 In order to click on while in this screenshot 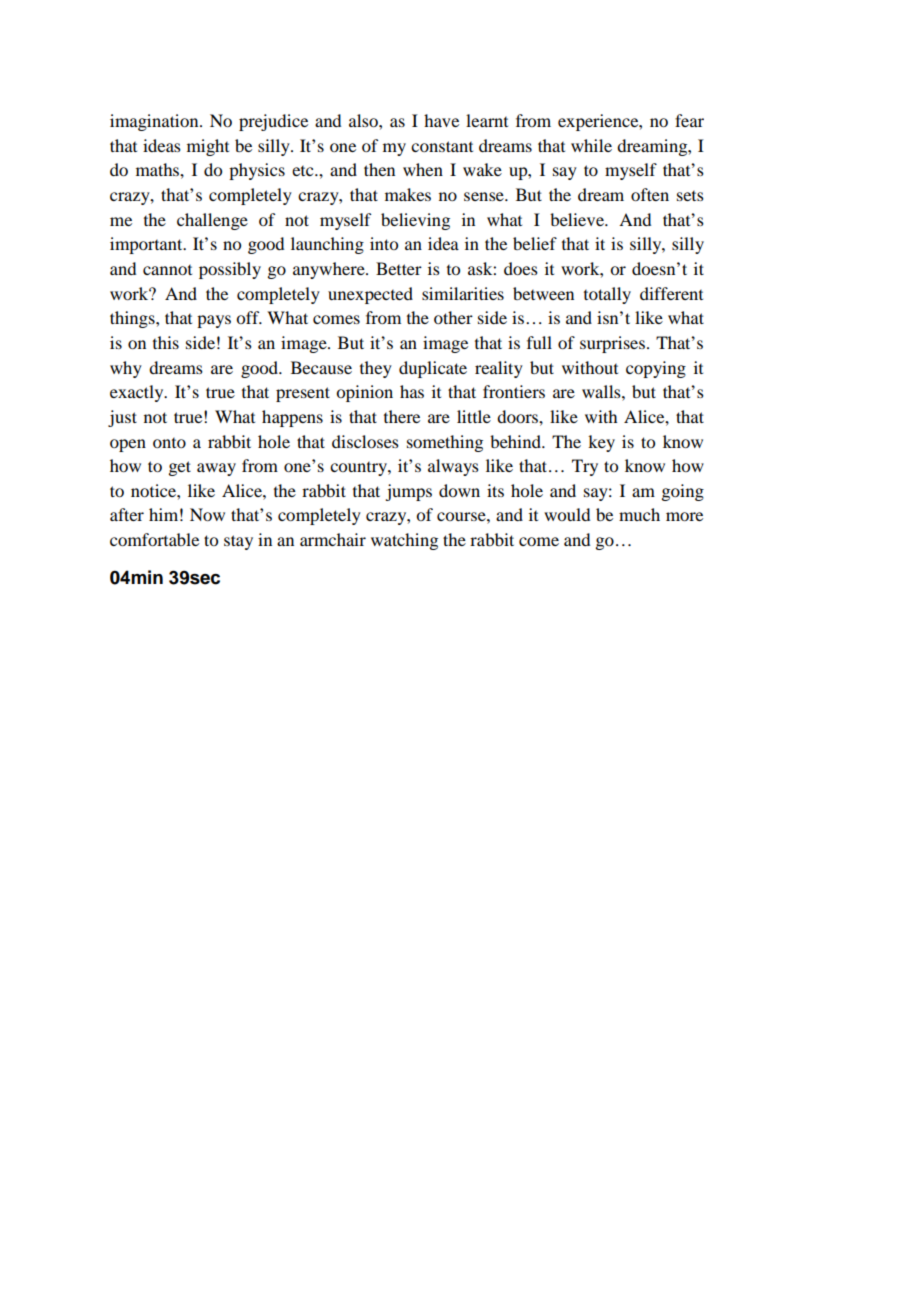, I will do `click(591, 145)`.
